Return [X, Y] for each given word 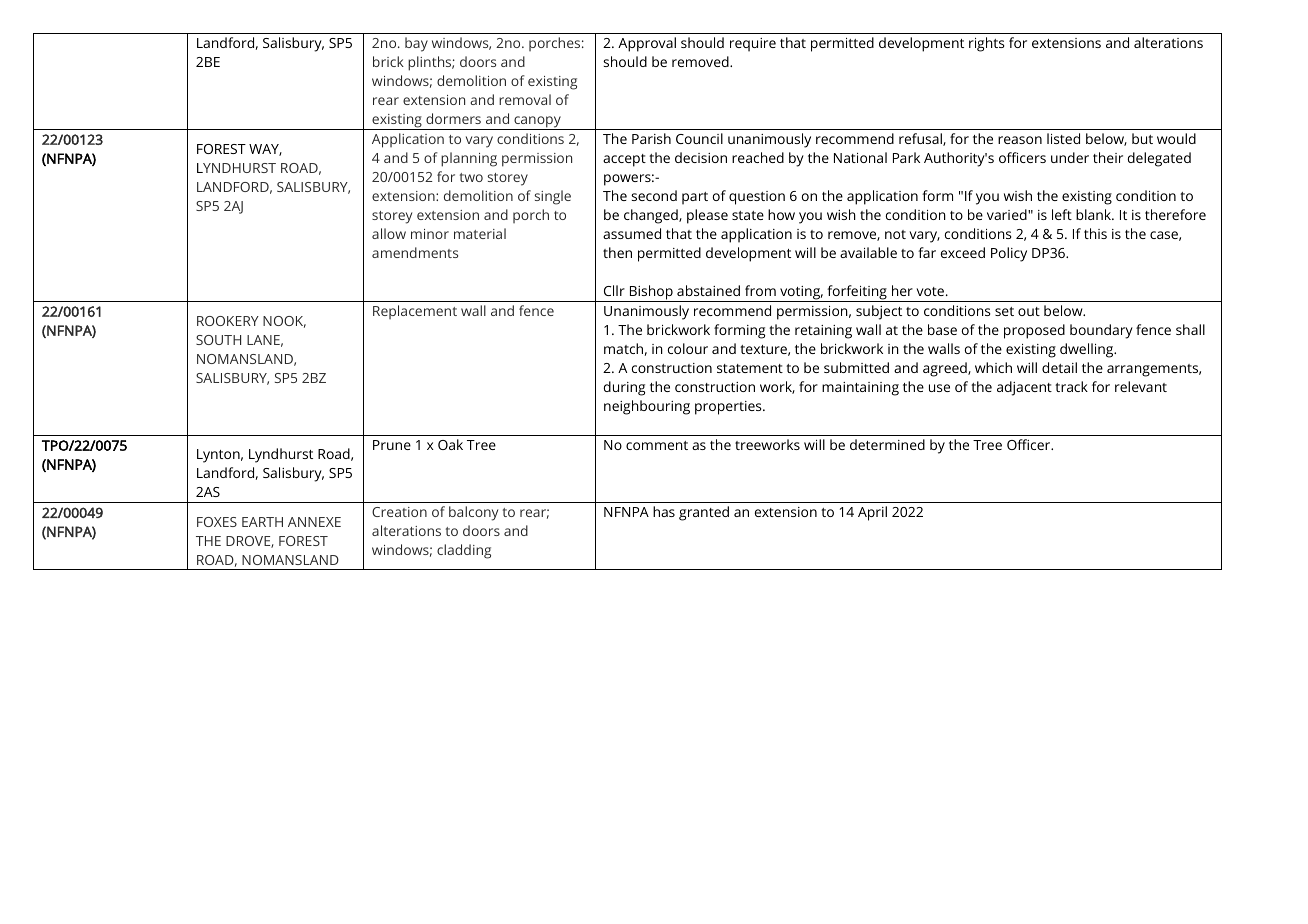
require [753, 45]
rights [986, 44]
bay [416, 44]
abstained [708, 290]
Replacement [415, 312]
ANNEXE [314, 522]
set [1004, 311]
